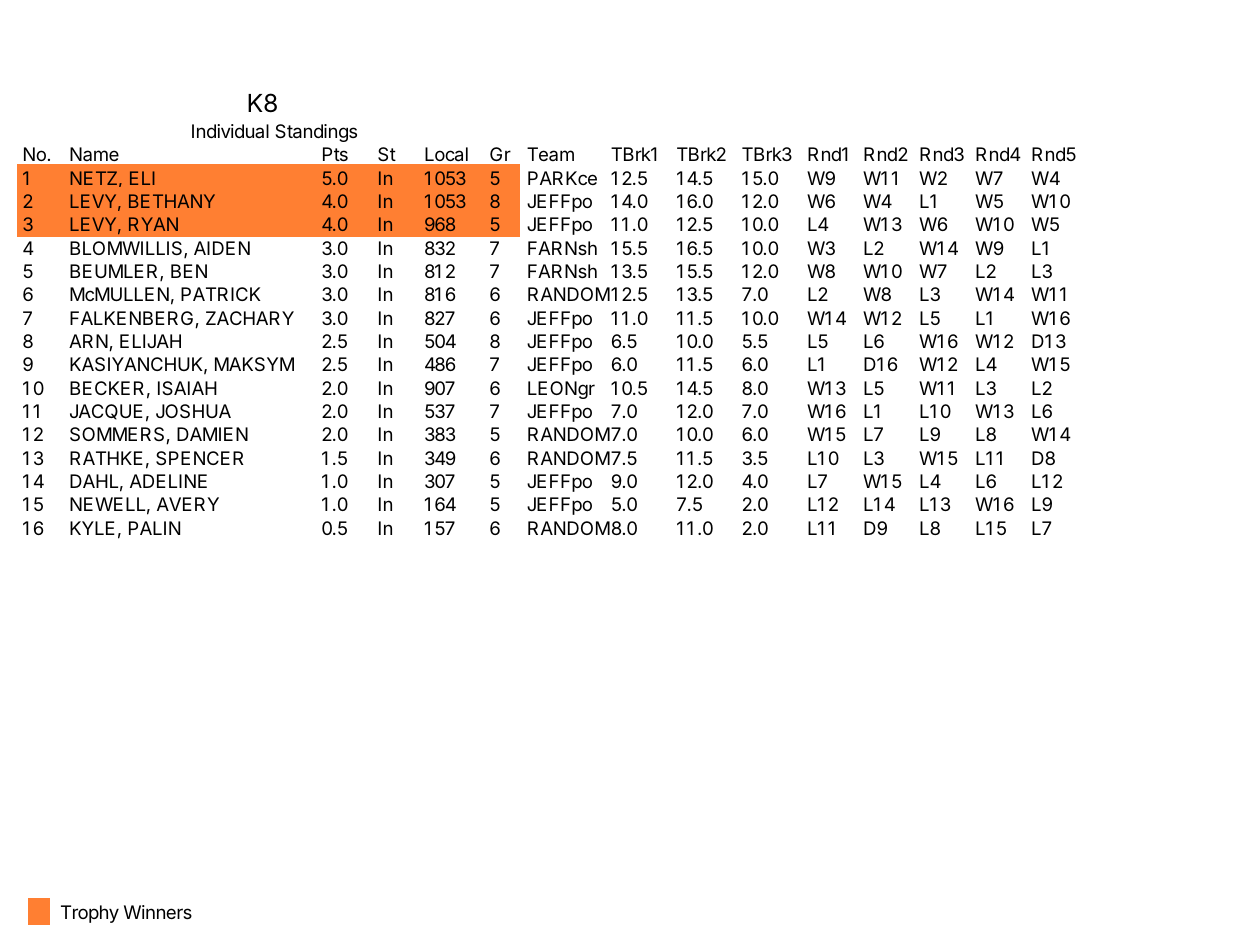 This image has width=1233, height=952. Describe the element at coordinates (92, 528) in the image. I see `KYLE` at that location.
